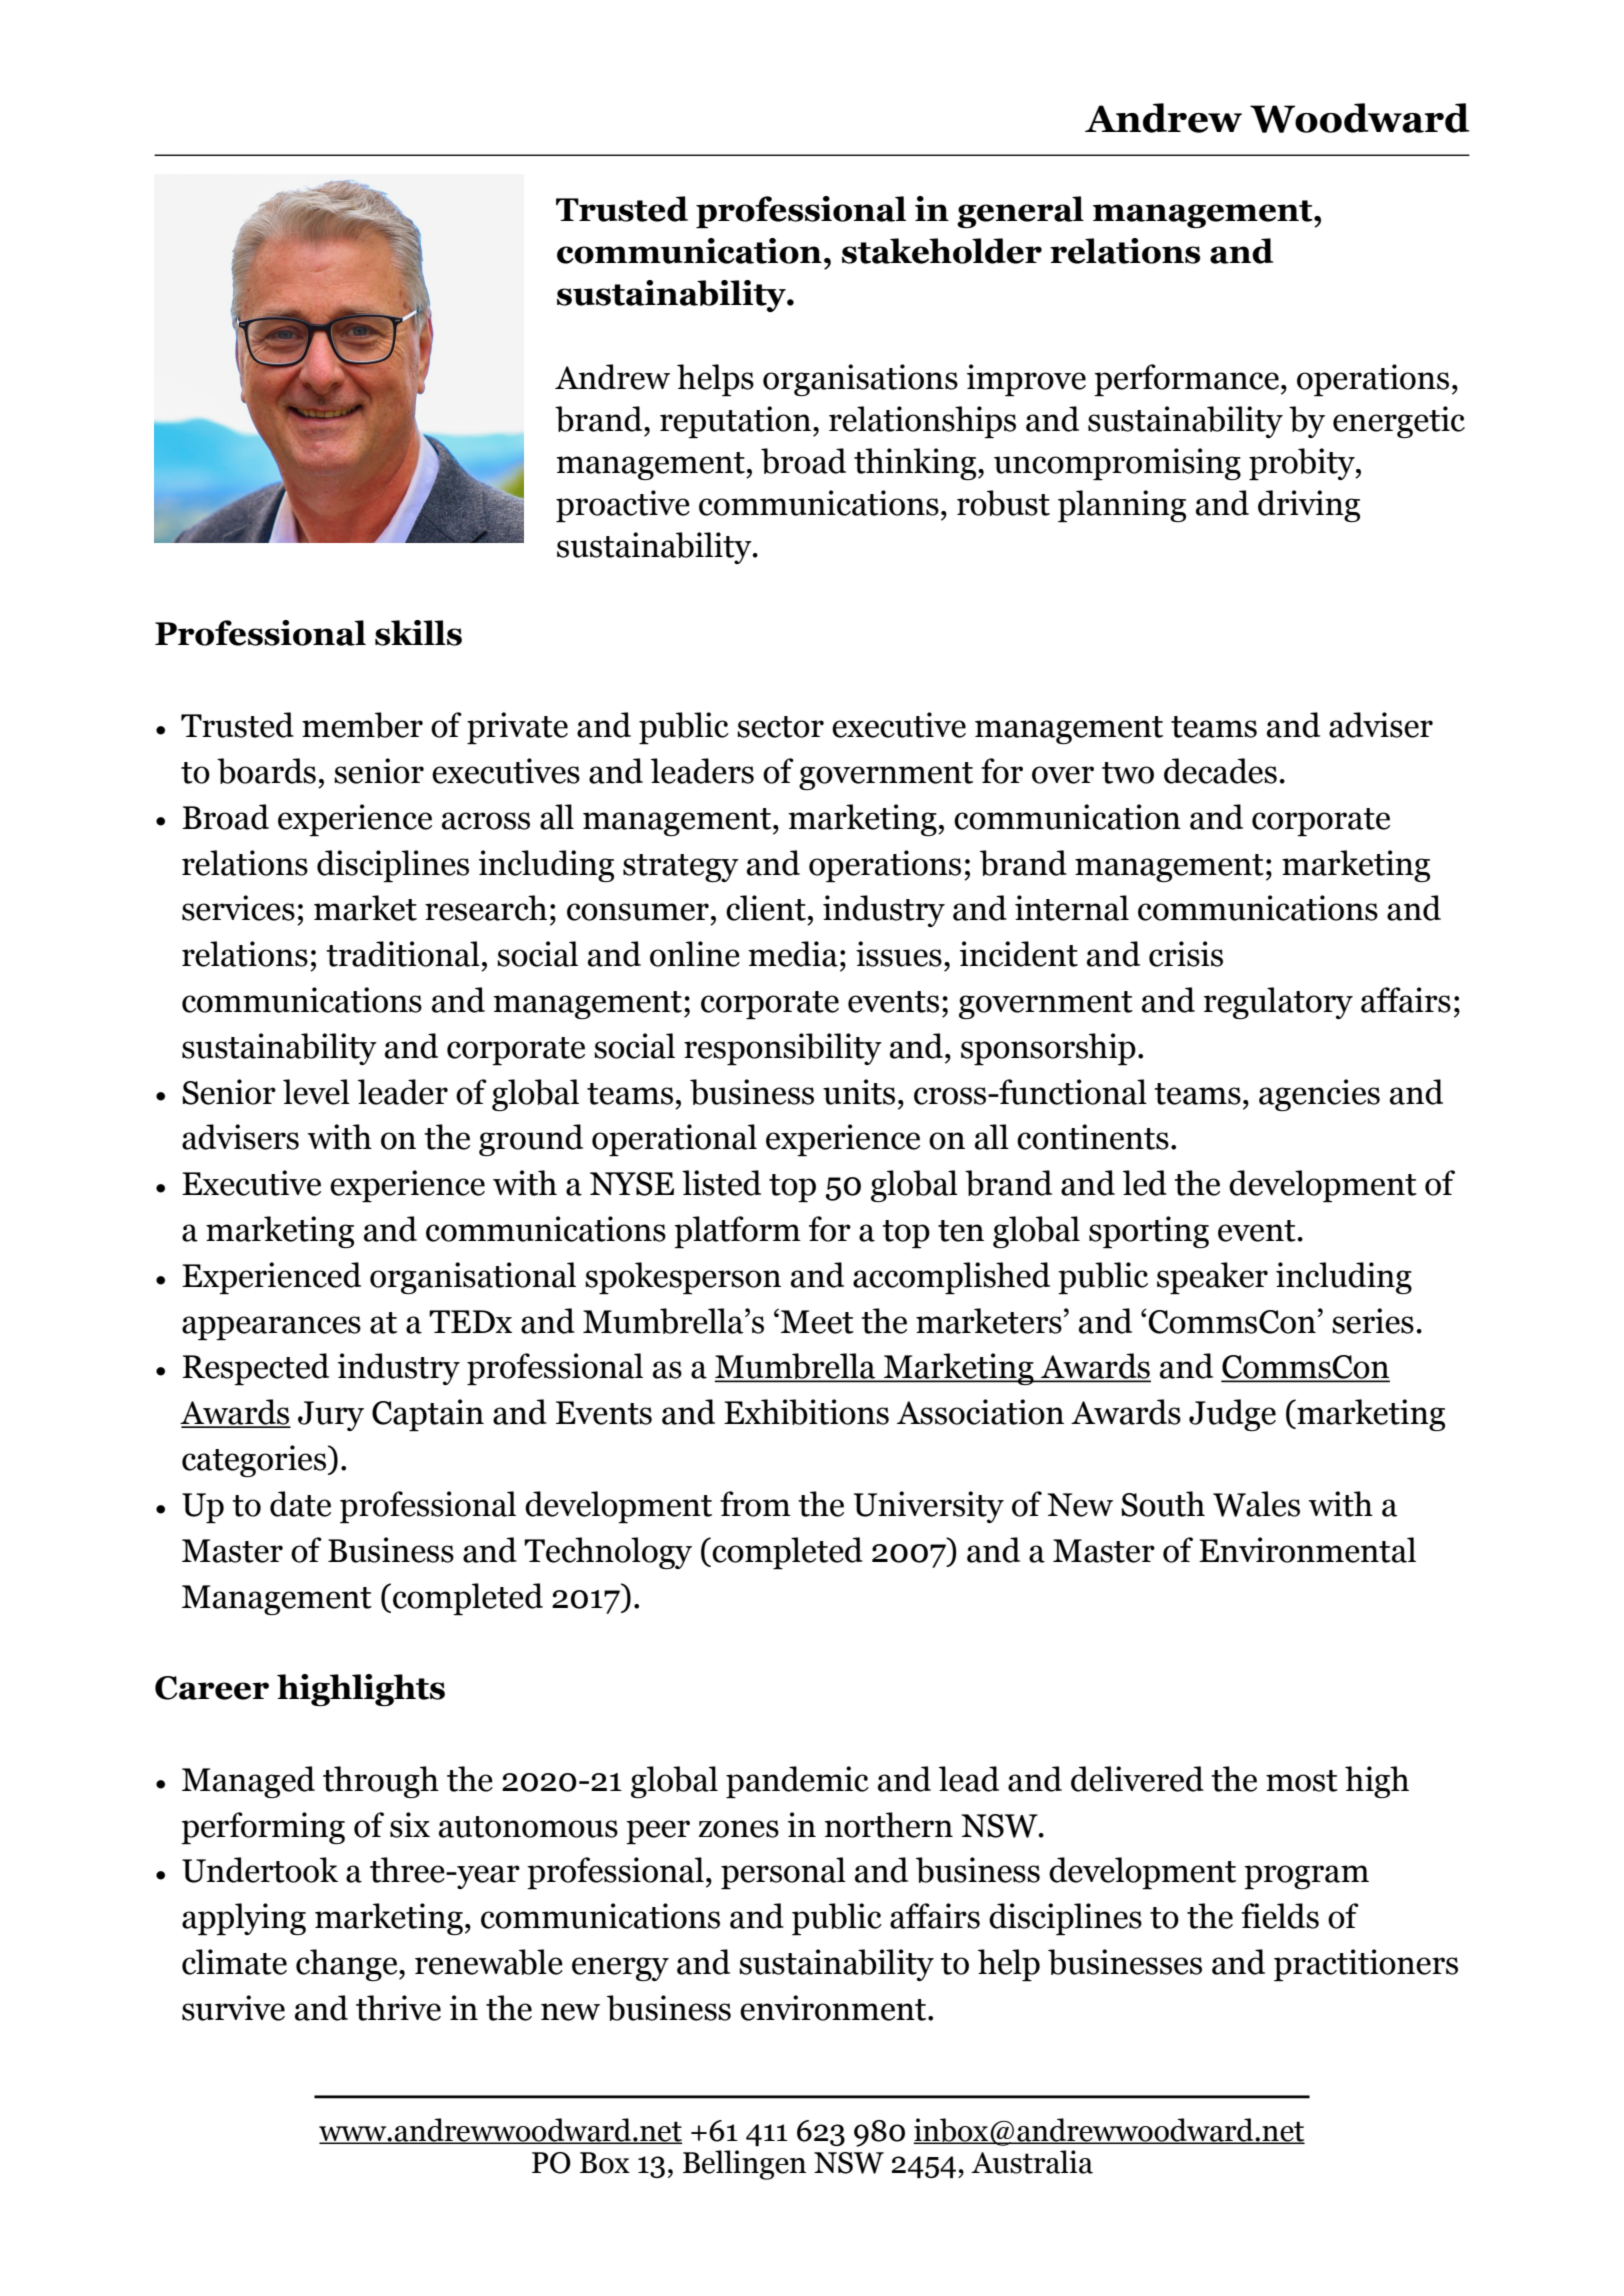  Describe the element at coordinates (1032, 2162) in the page. I see `Australia` at that location.
